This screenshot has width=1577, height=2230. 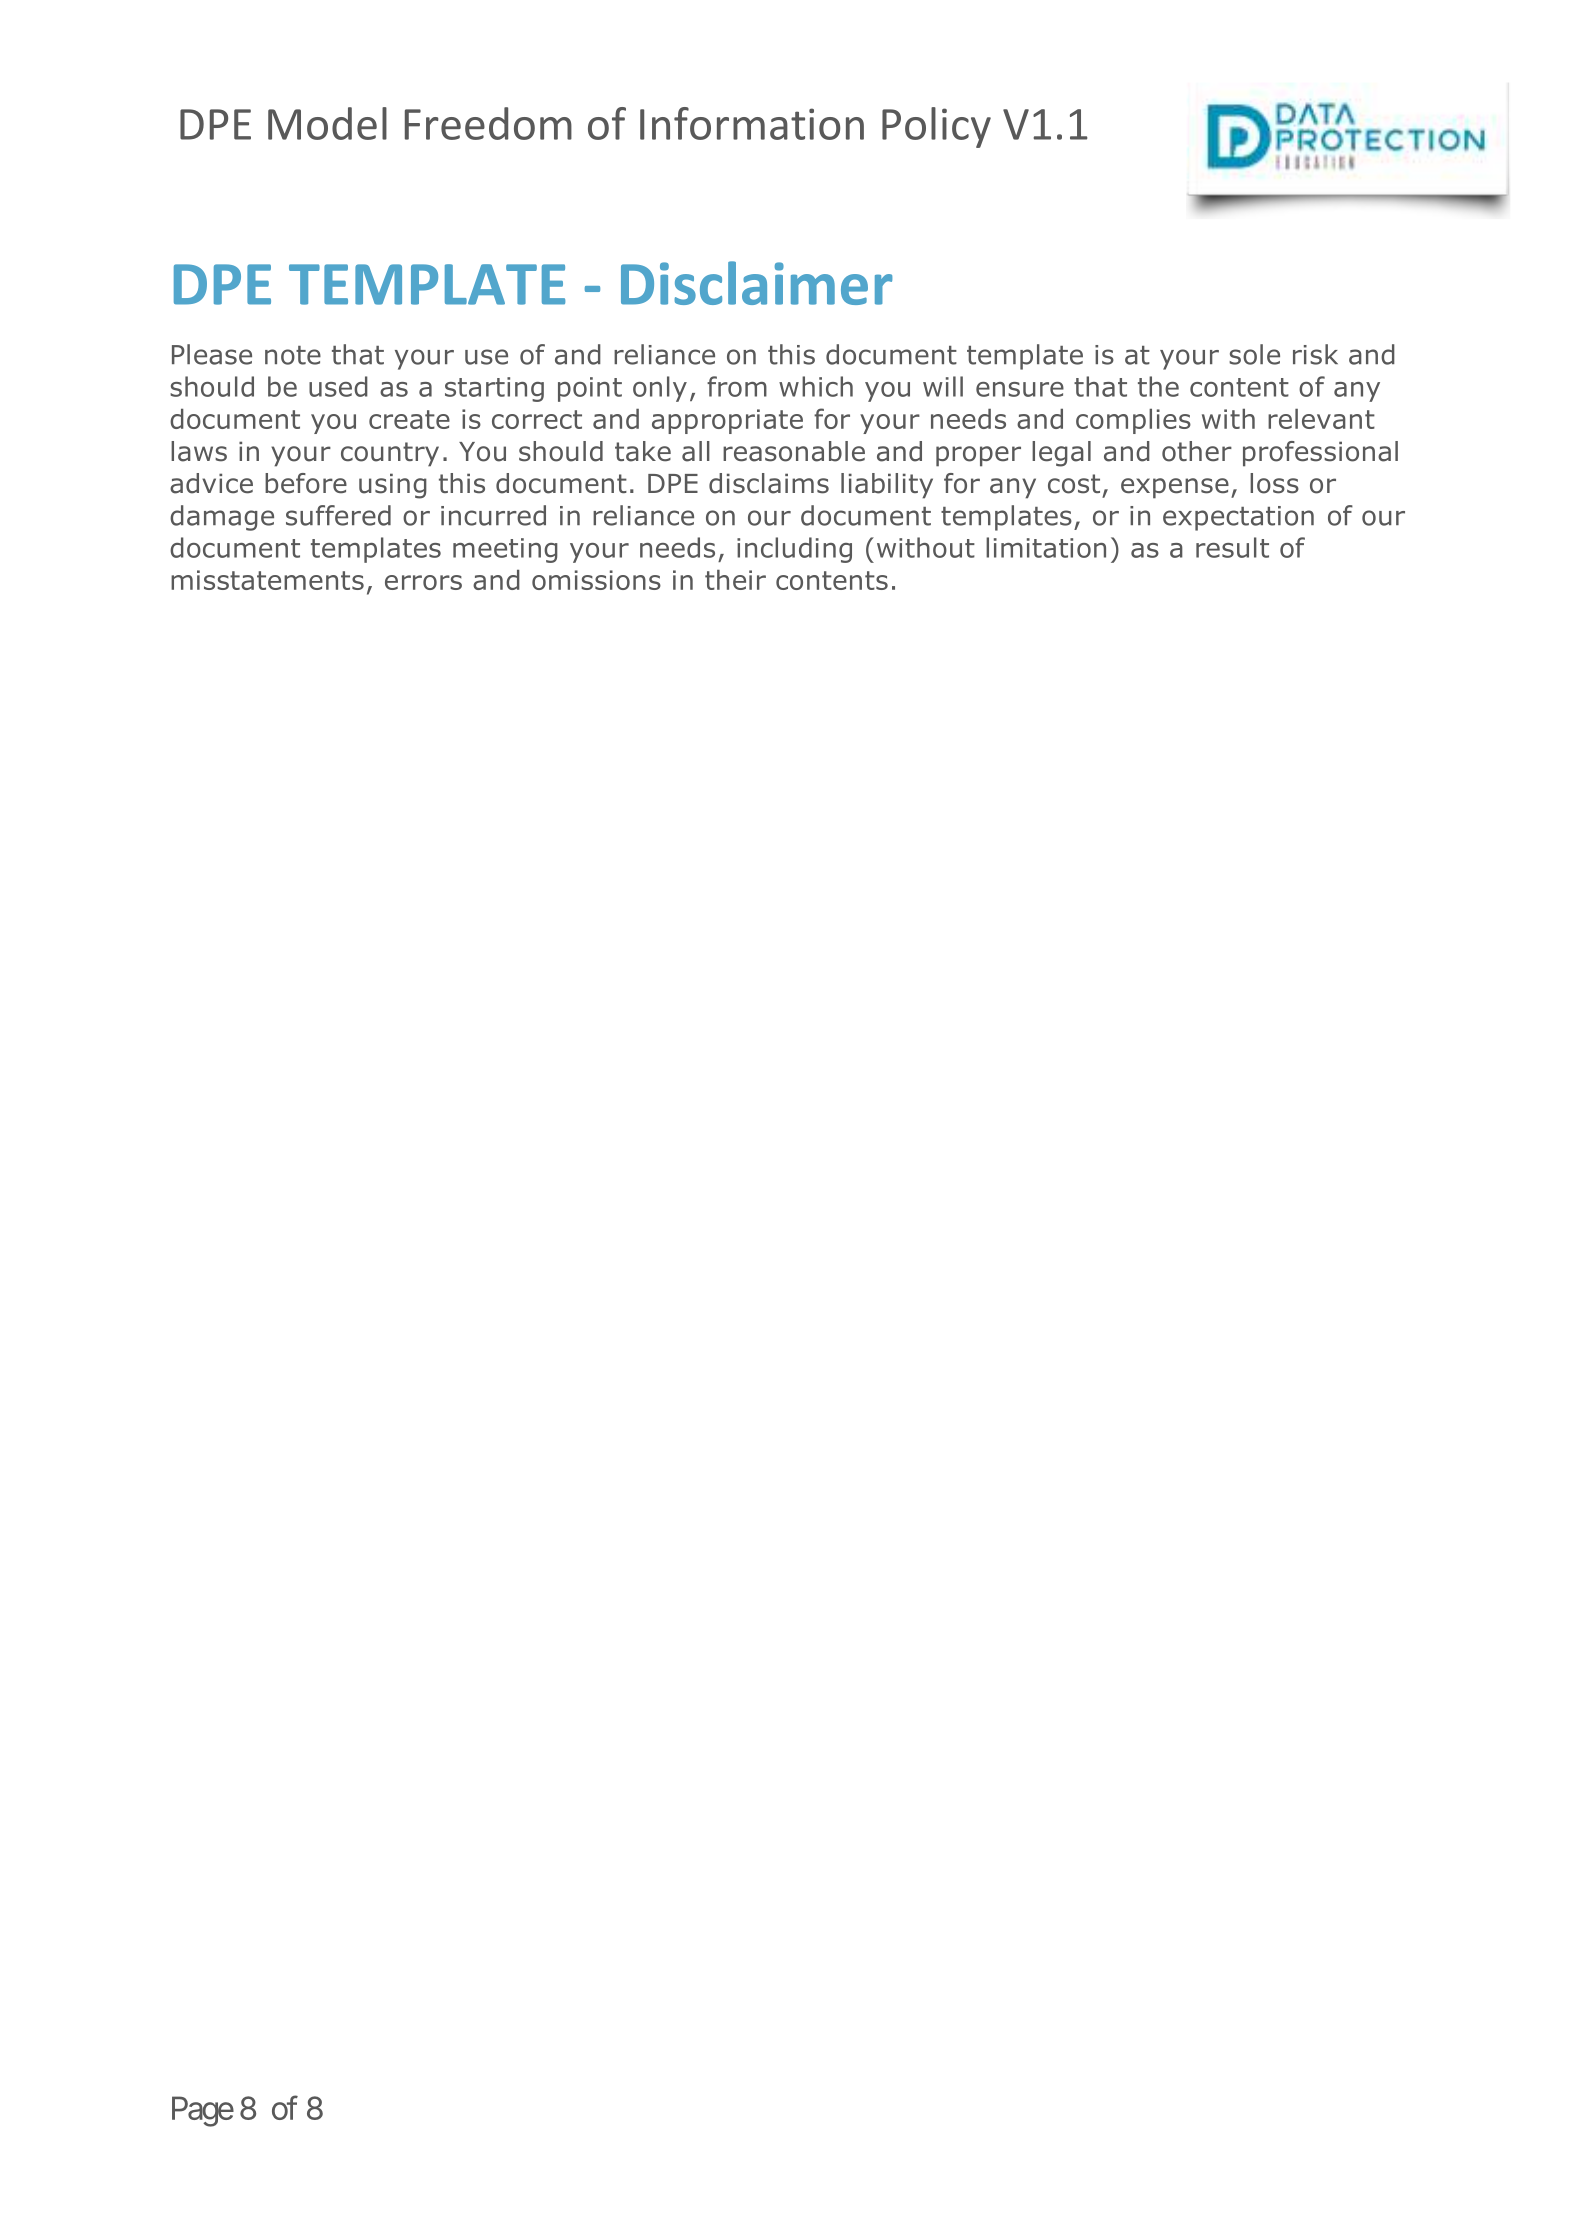 What do you see at coordinates (327, 123) in the screenshot?
I see `Model` at bounding box center [327, 123].
